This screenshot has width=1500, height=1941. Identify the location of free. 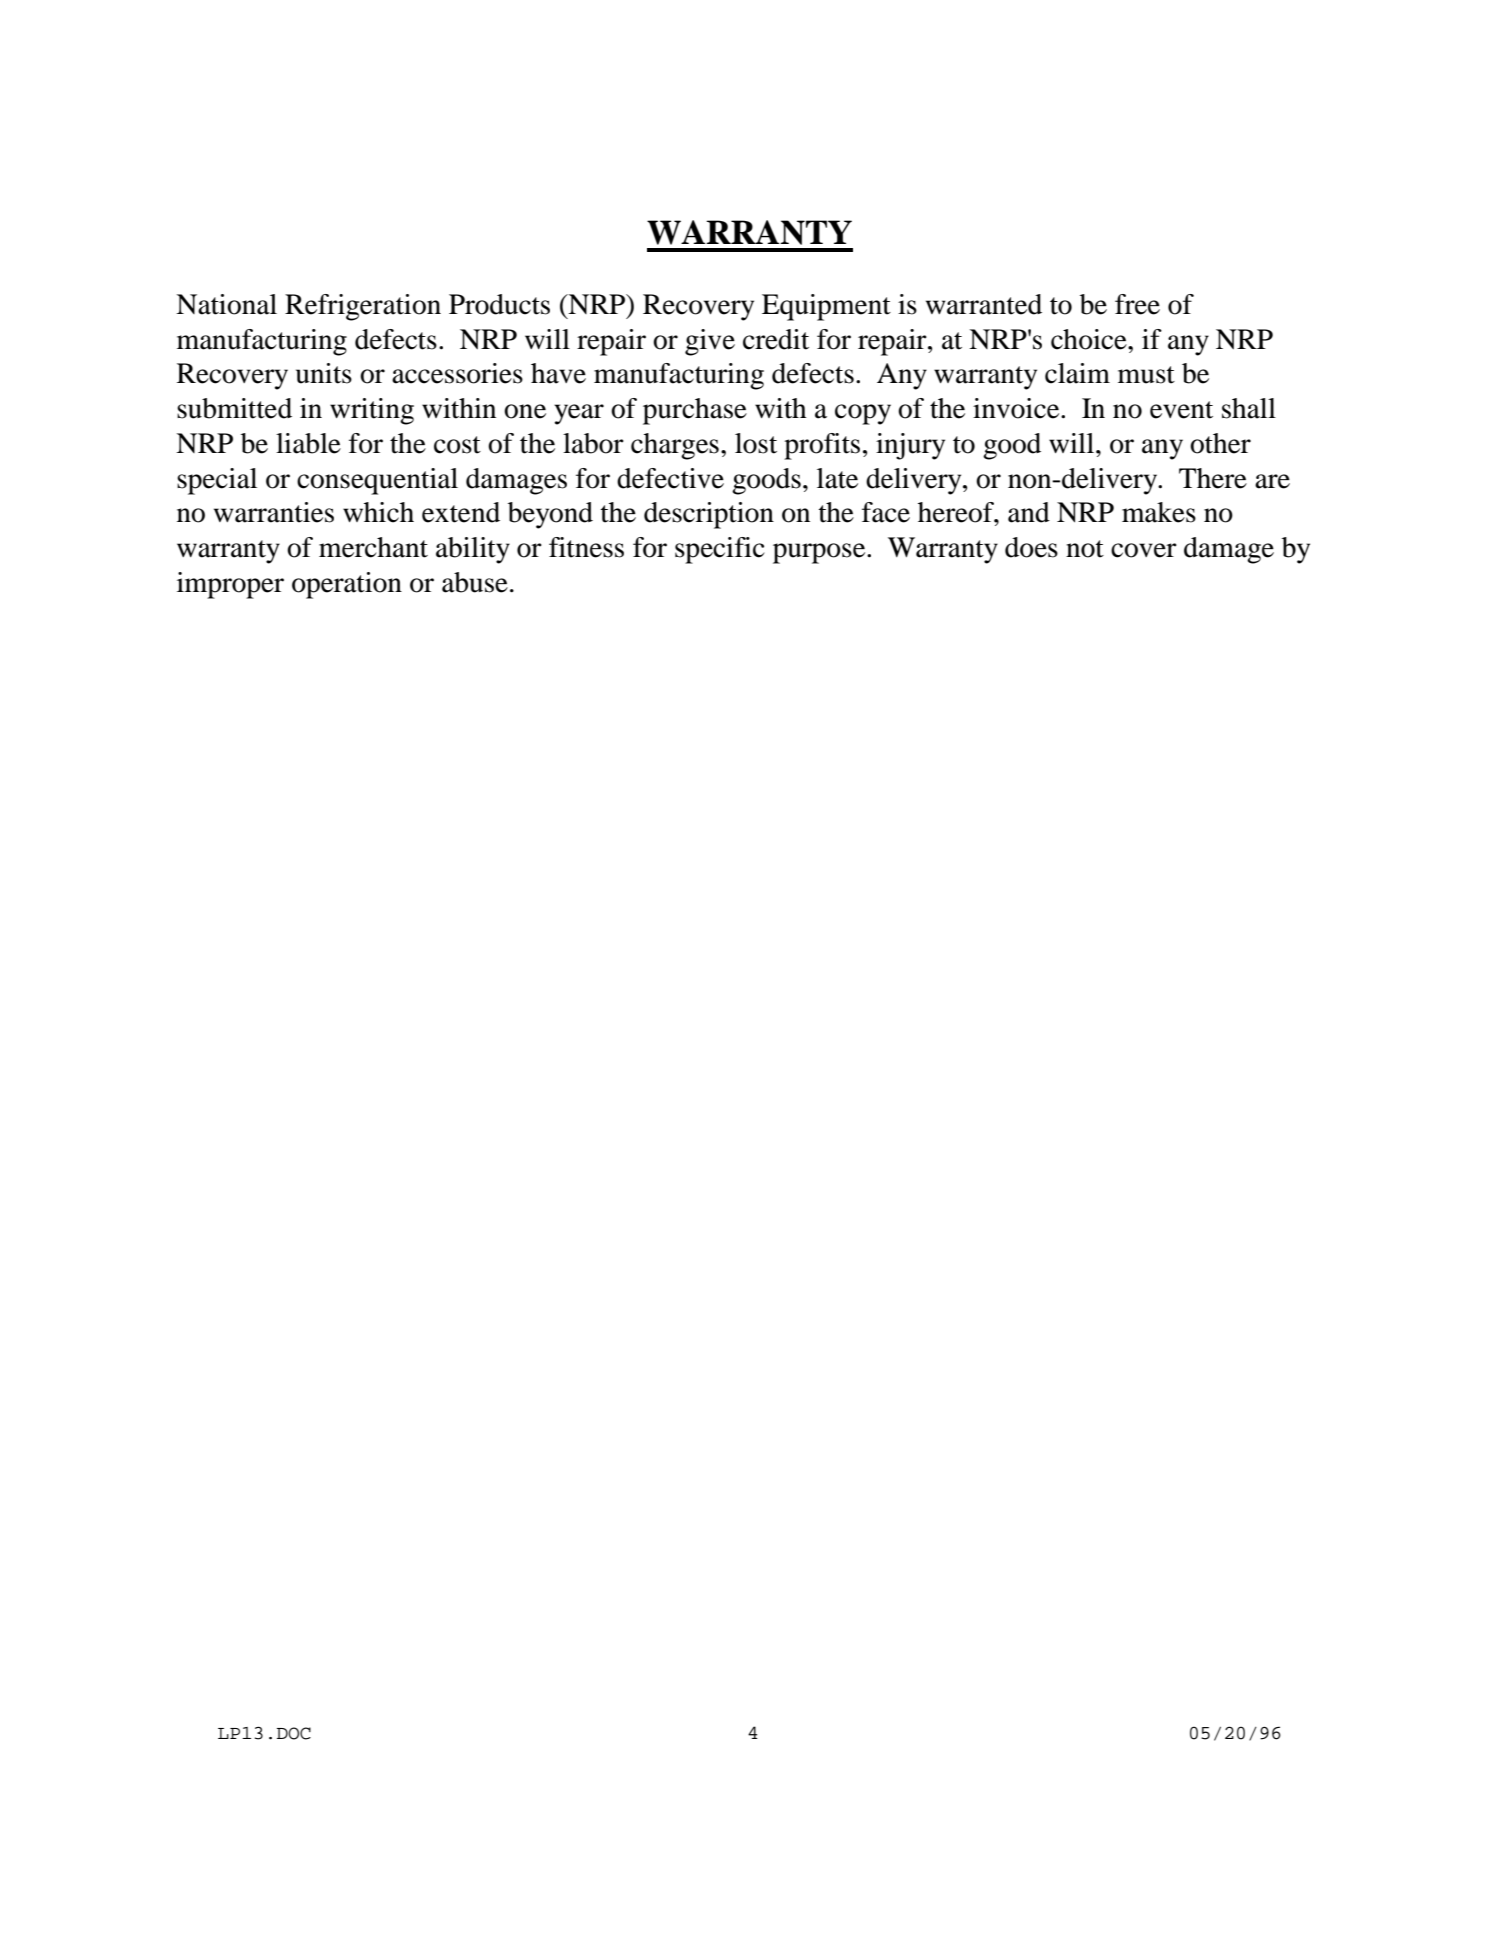
(1137, 304).
